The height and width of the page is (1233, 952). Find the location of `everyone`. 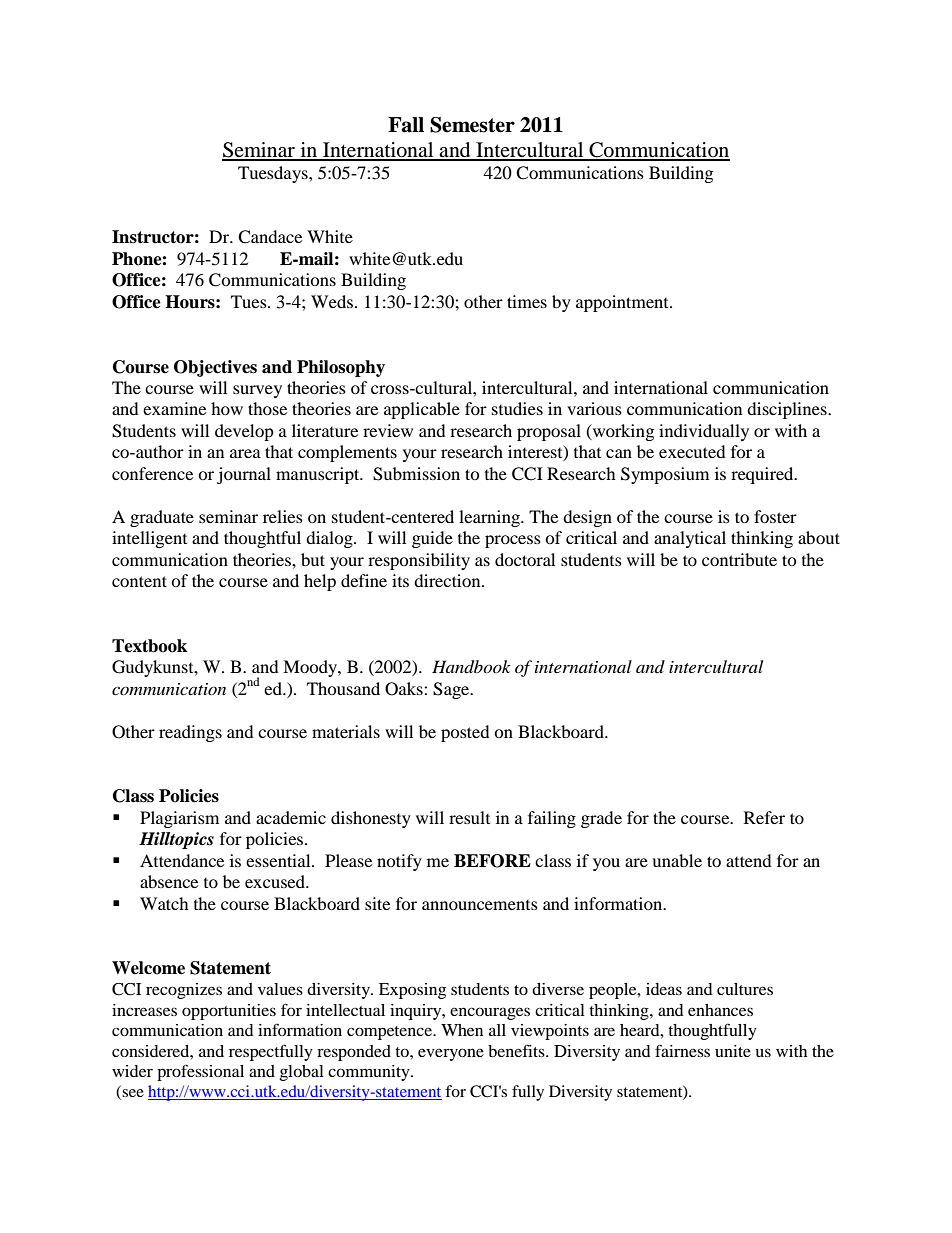

everyone is located at coordinates (451, 1054).
